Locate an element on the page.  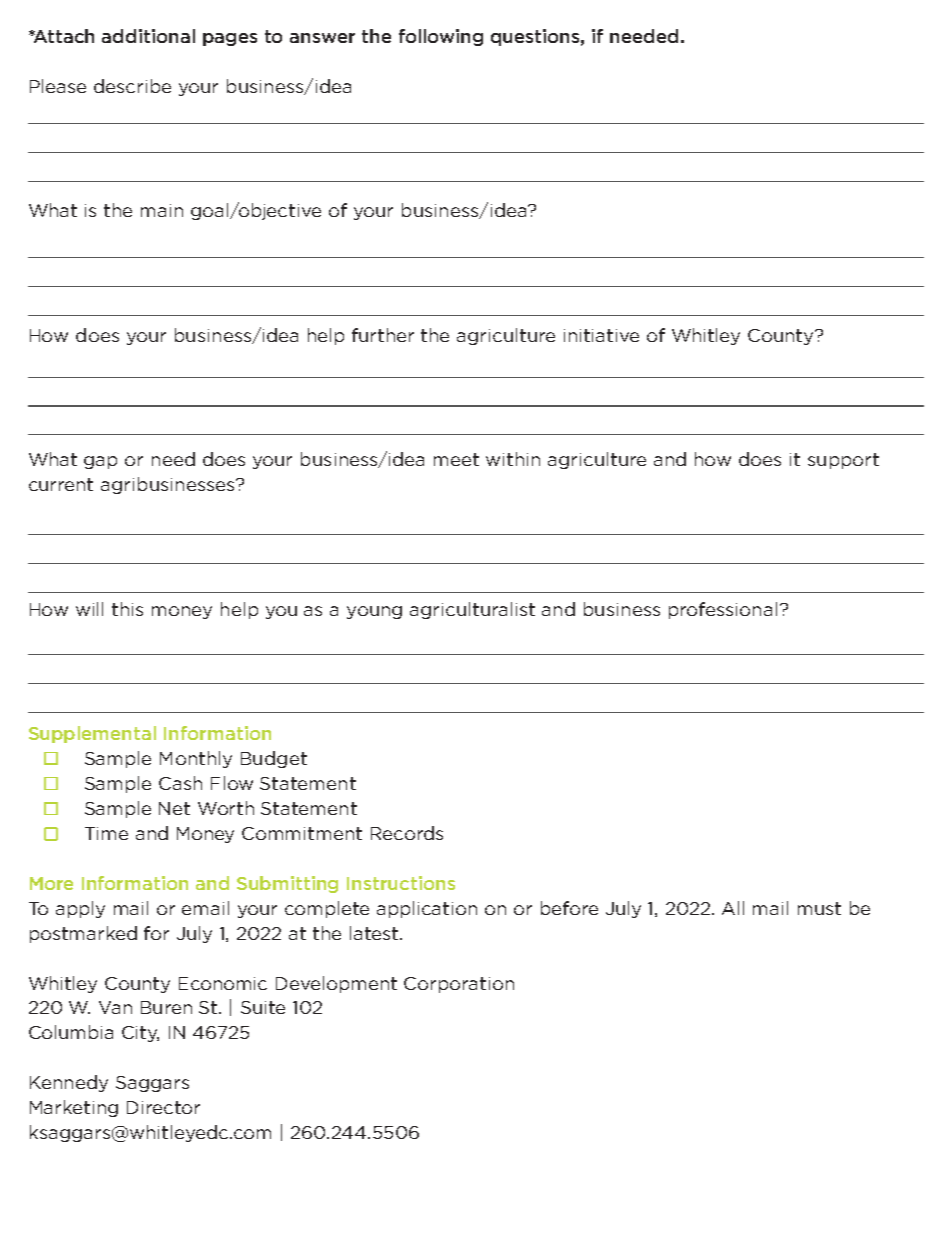
Director is located at coordinates (163, 1107).
